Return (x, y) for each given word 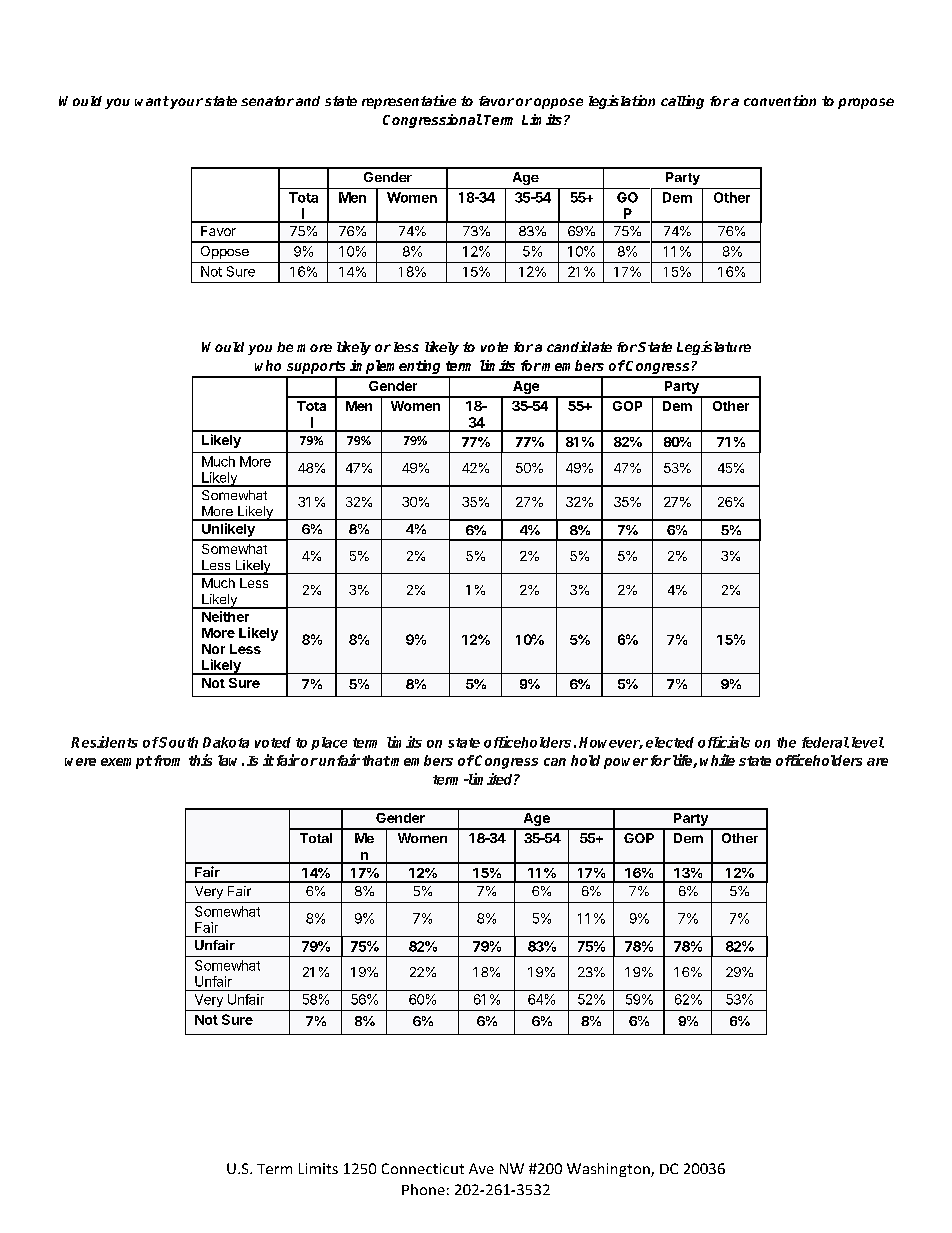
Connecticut (423, 1168)
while (717, 760)
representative (409, 102)
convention (780, 100)
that (376, 760)
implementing (396, 368)
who (268, 365)
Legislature (714, 348)
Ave (481, 1168)
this (200, 760)
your (185, 103)
